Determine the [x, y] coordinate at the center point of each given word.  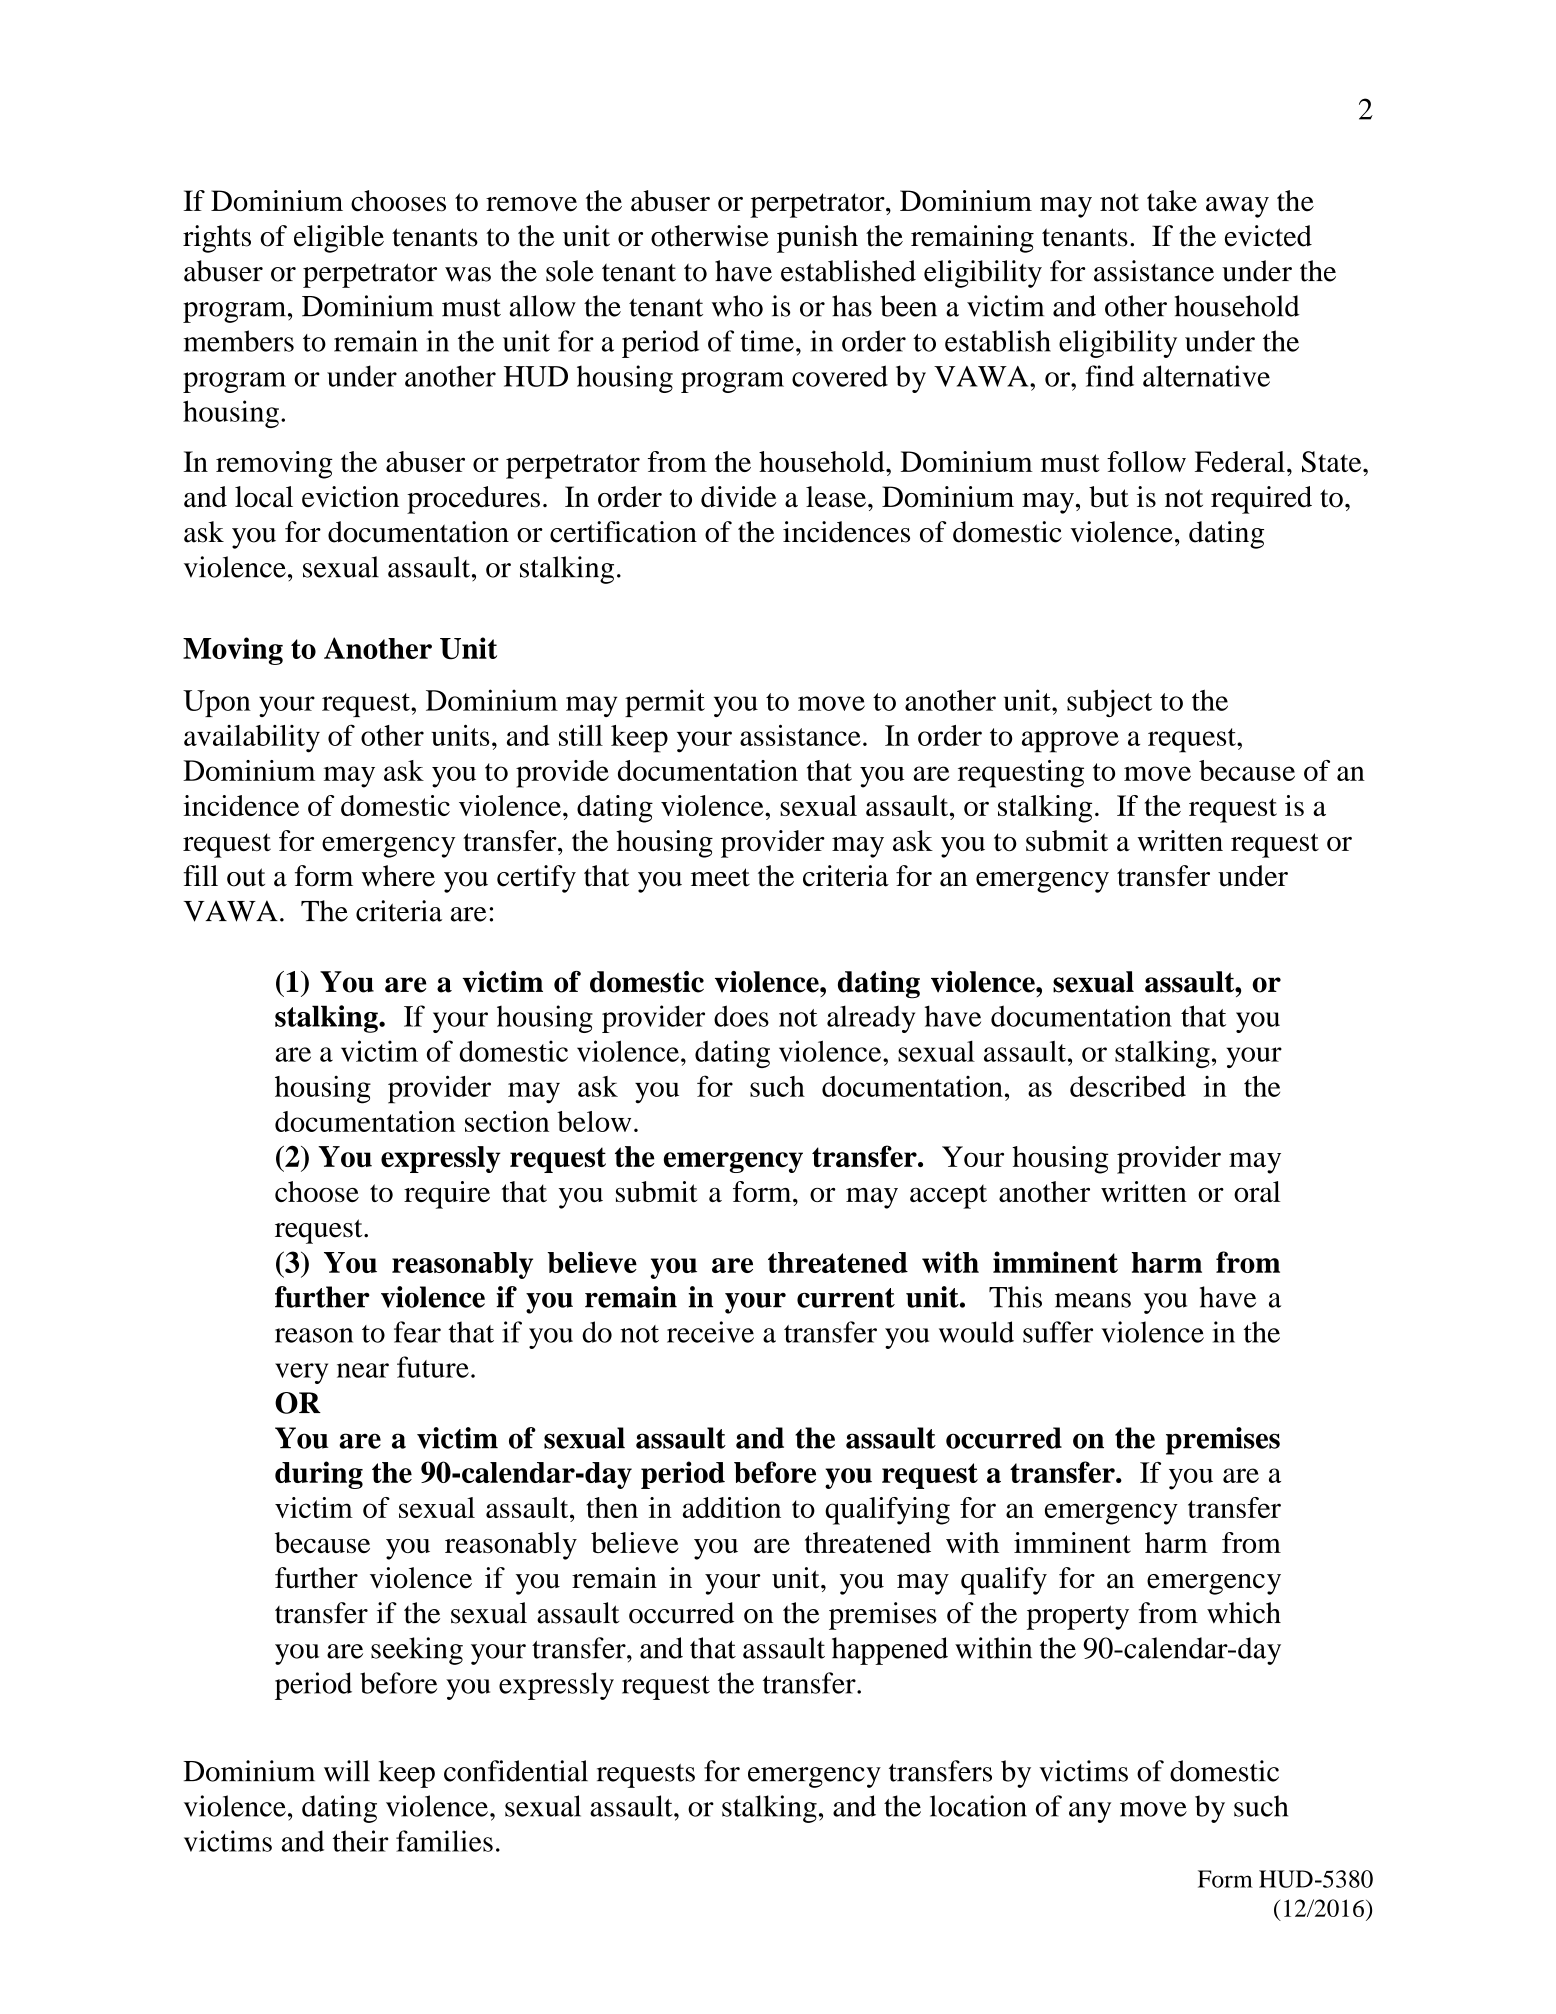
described [1128, 1086]
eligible [339, 239]
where [398, 876]
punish [817, 239]
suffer [1058, 1332]
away [1237, 207]
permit [665, 703]
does [741, 1016]
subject [1109, 703]
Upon [217, 703]
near [363, 1370]
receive [710, 1332]
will [347, 1771]
